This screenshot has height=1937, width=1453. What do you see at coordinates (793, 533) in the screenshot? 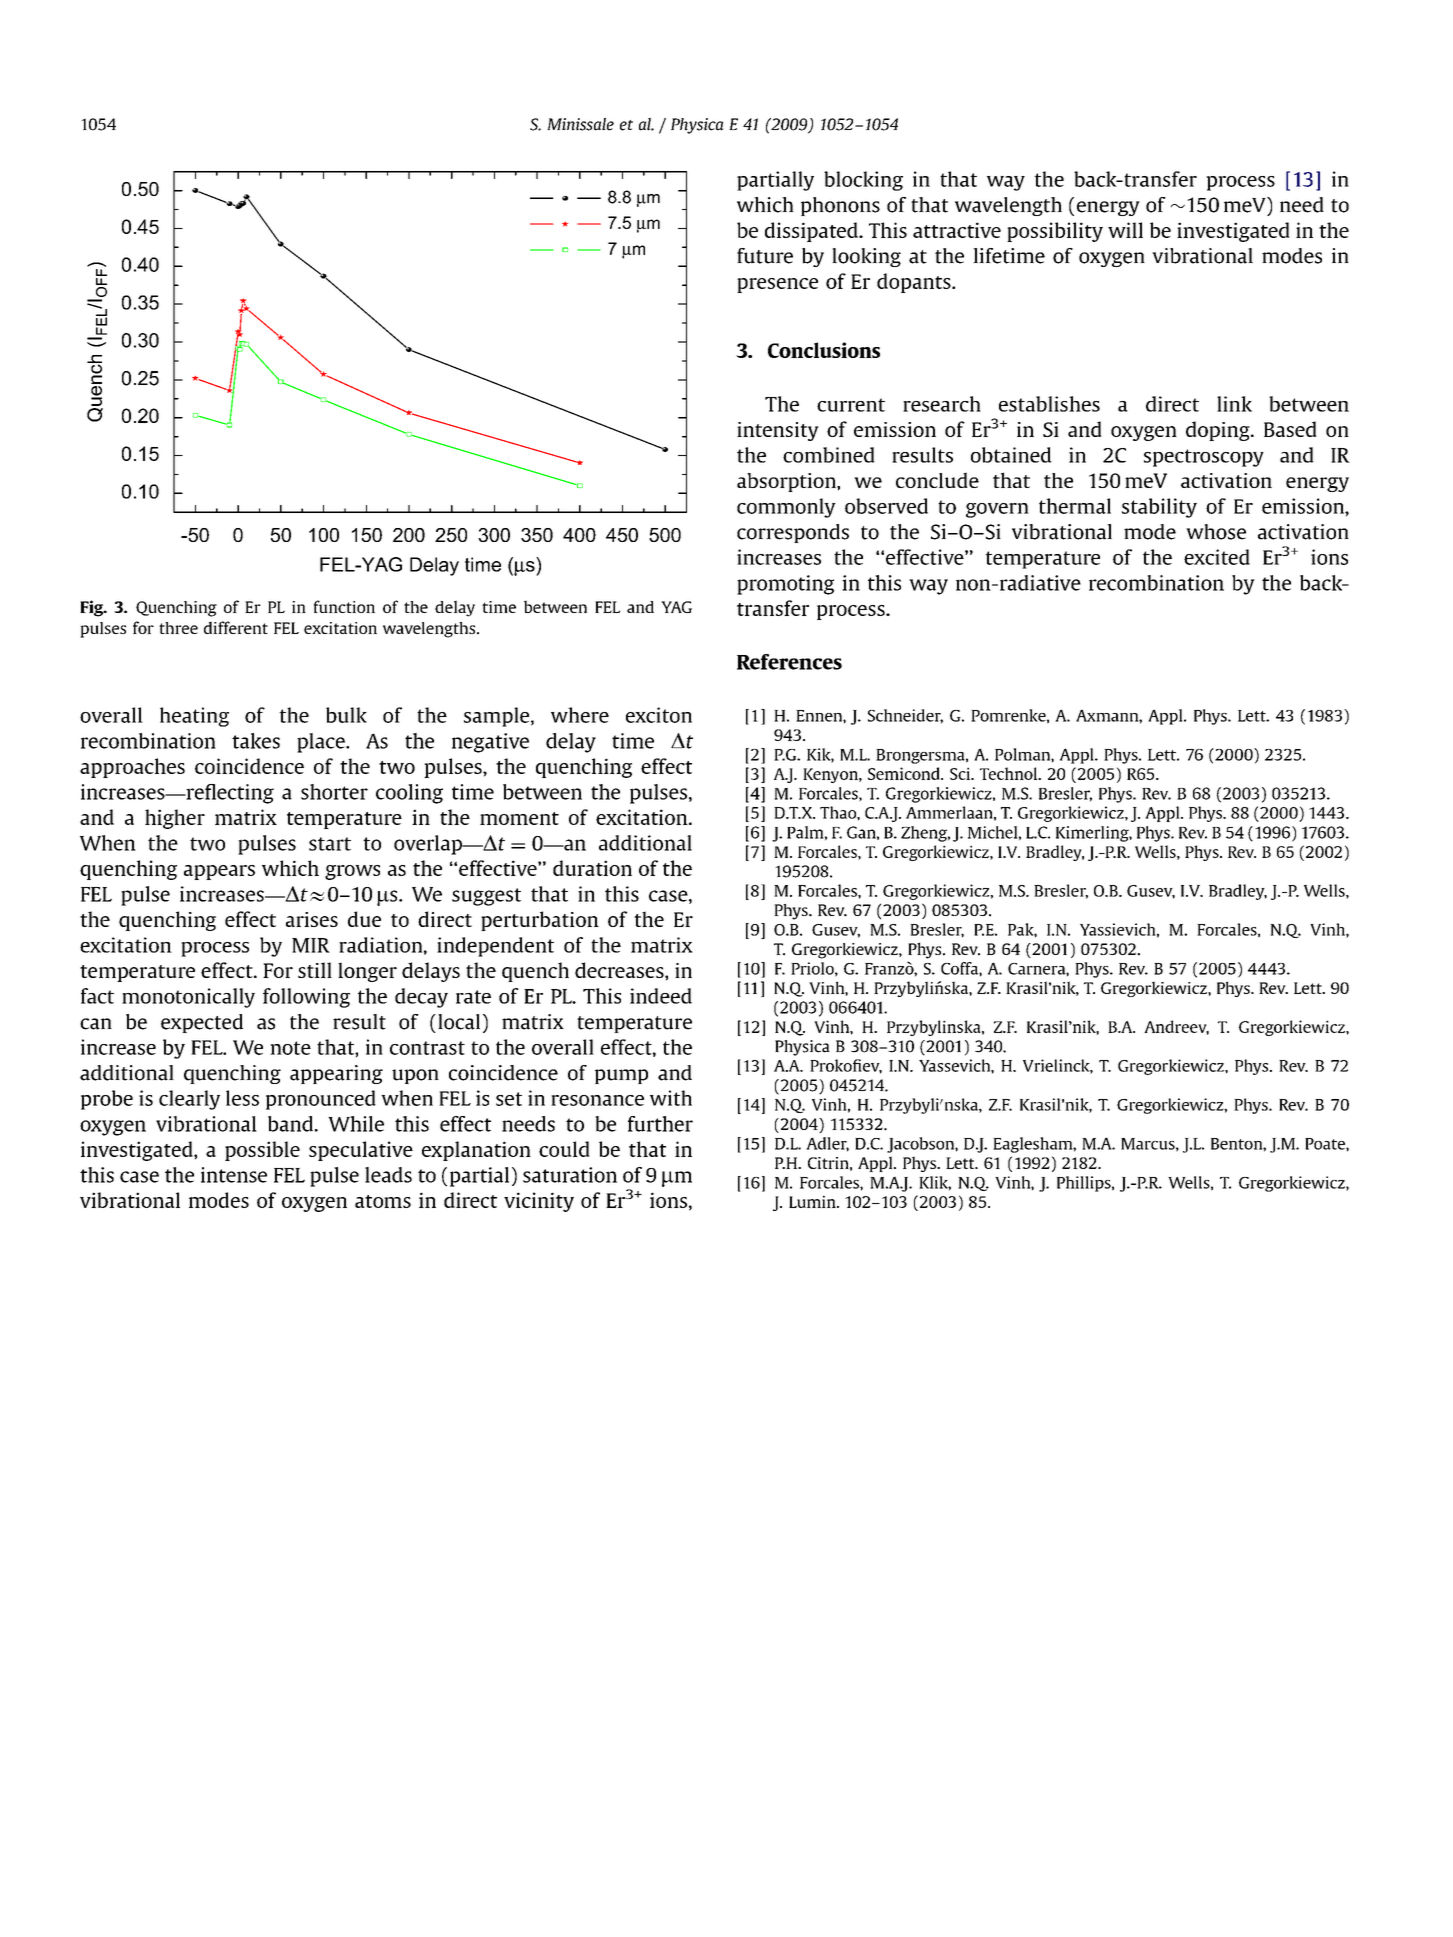
I see `corresponds` at bounding box center [793, 533].
